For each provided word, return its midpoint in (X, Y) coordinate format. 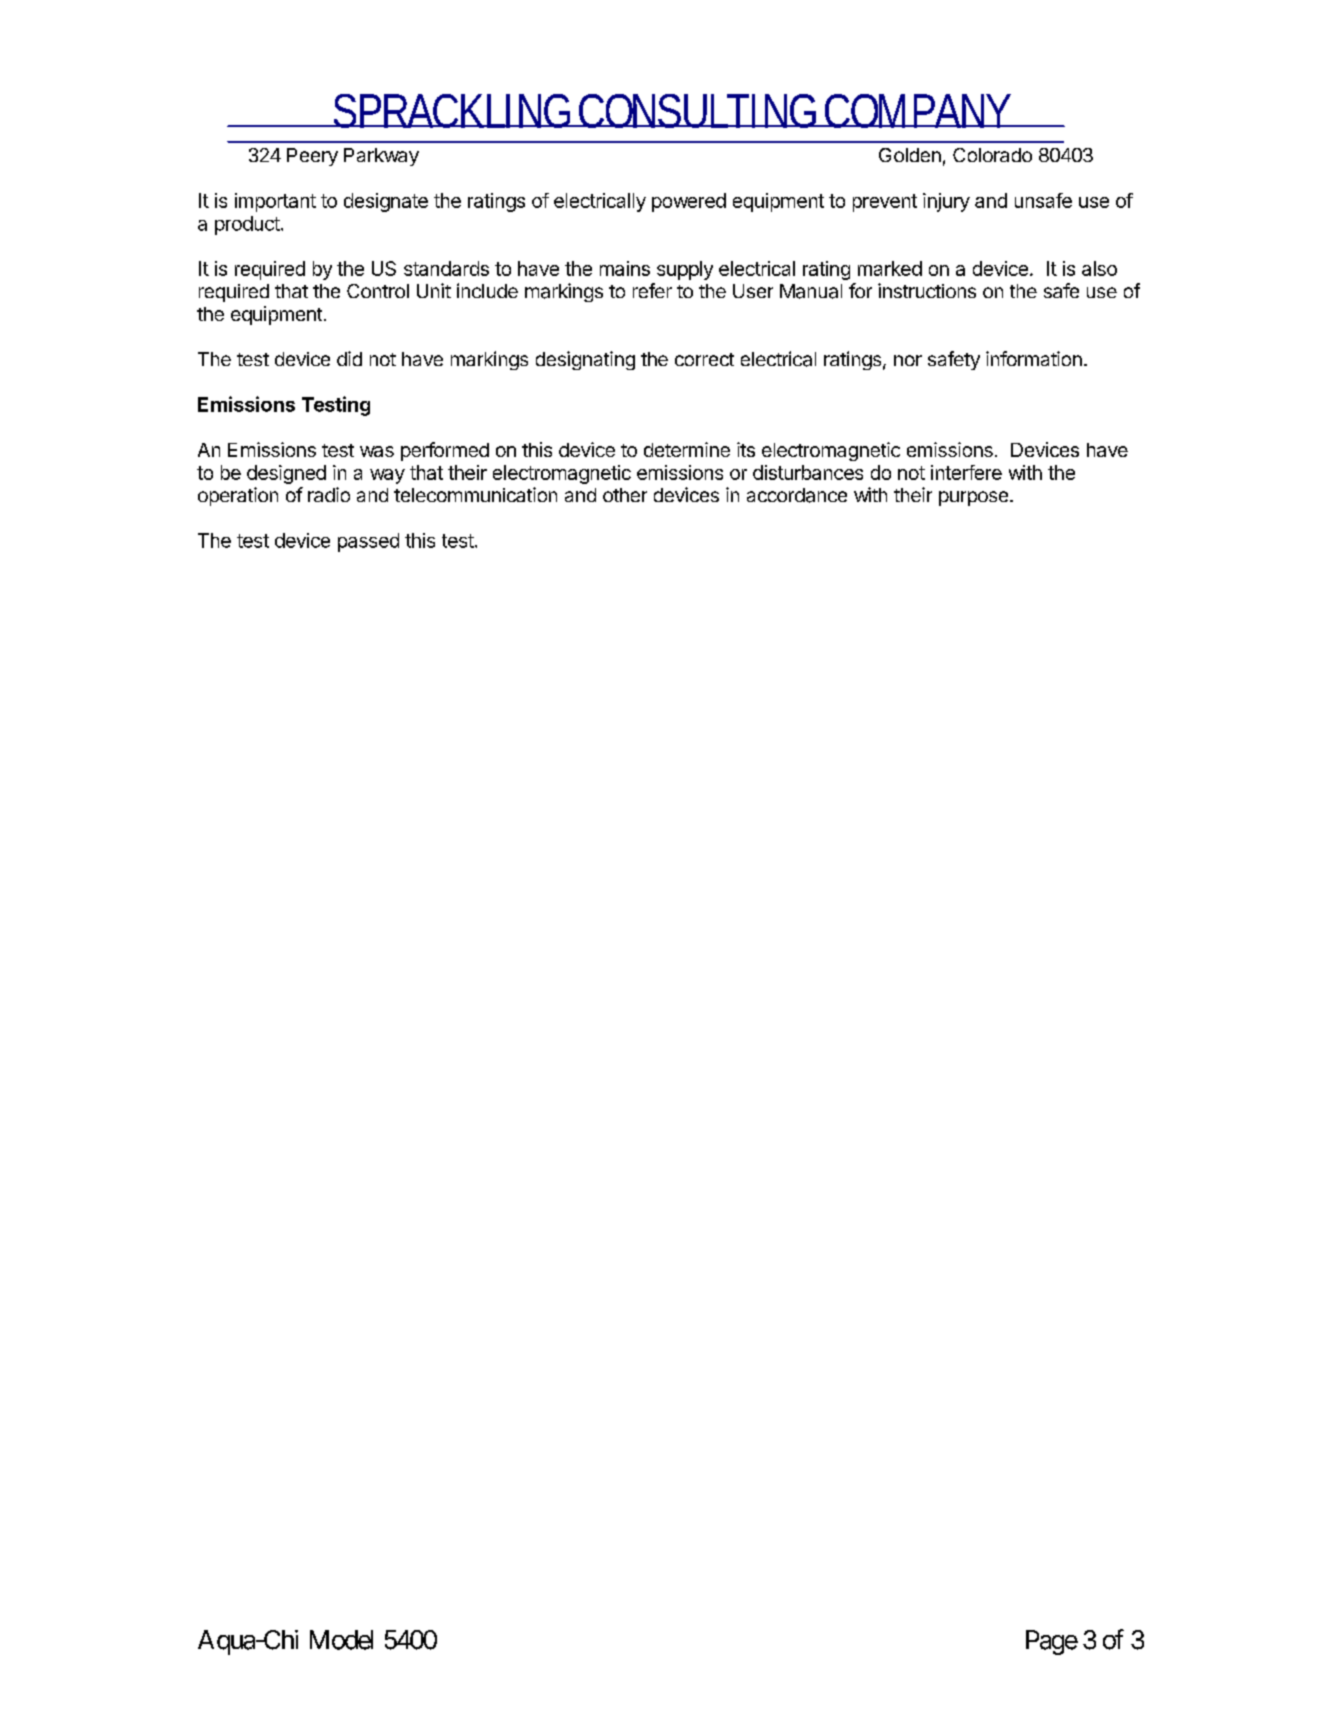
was (377, 451)
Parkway (381, 157)
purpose (975, 498)
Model (341, 1640)
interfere (966, 472)
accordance (797, 495)
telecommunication (475, 494)
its (746, 449)
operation (238, 496)
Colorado (992, 155)
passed (368, 542)
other (625, 495)
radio (329, 494)
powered (689, 202)
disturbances (808, 472)
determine (687, 449)
